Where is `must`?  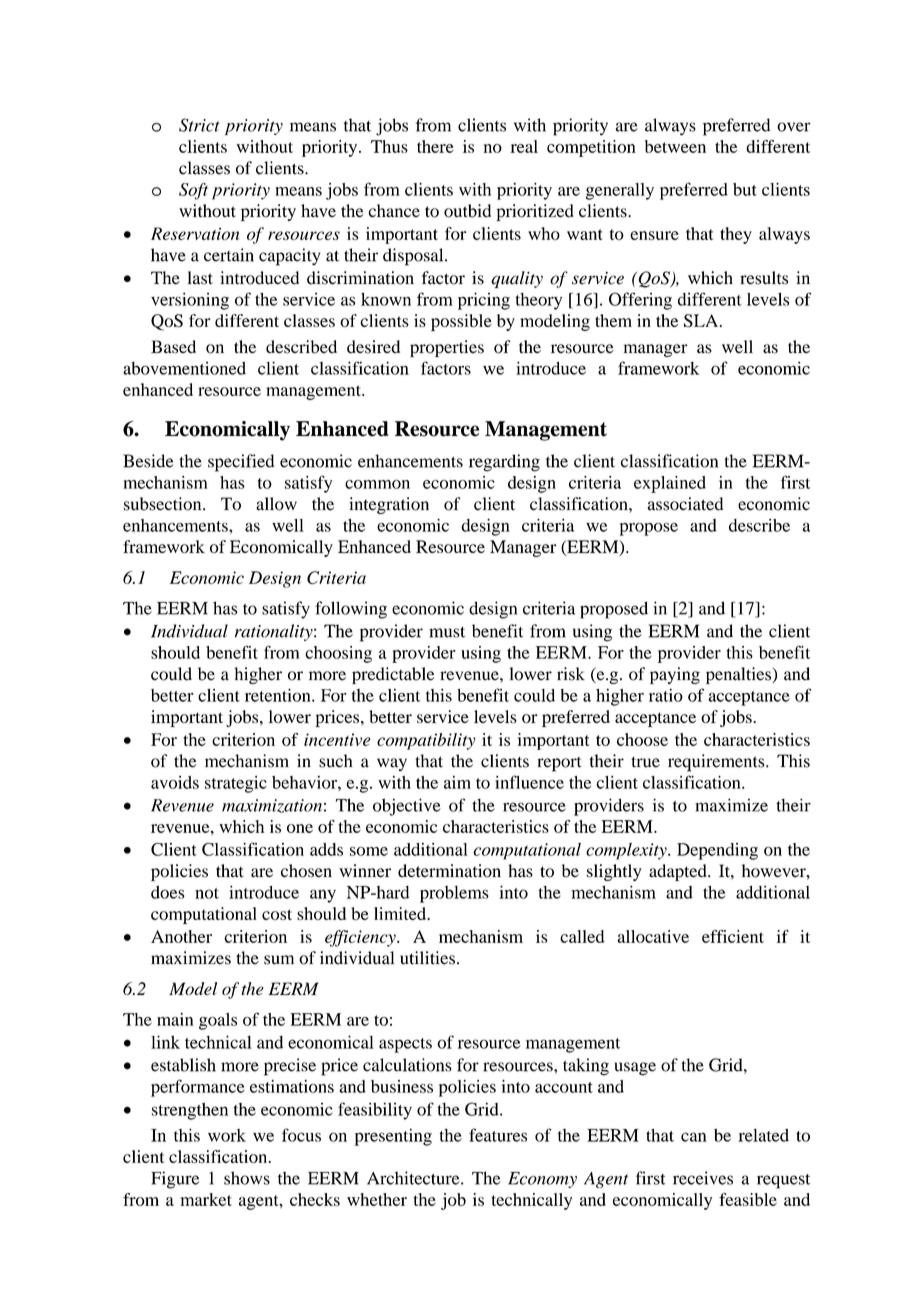
must is located at coordinates (447, 632).
